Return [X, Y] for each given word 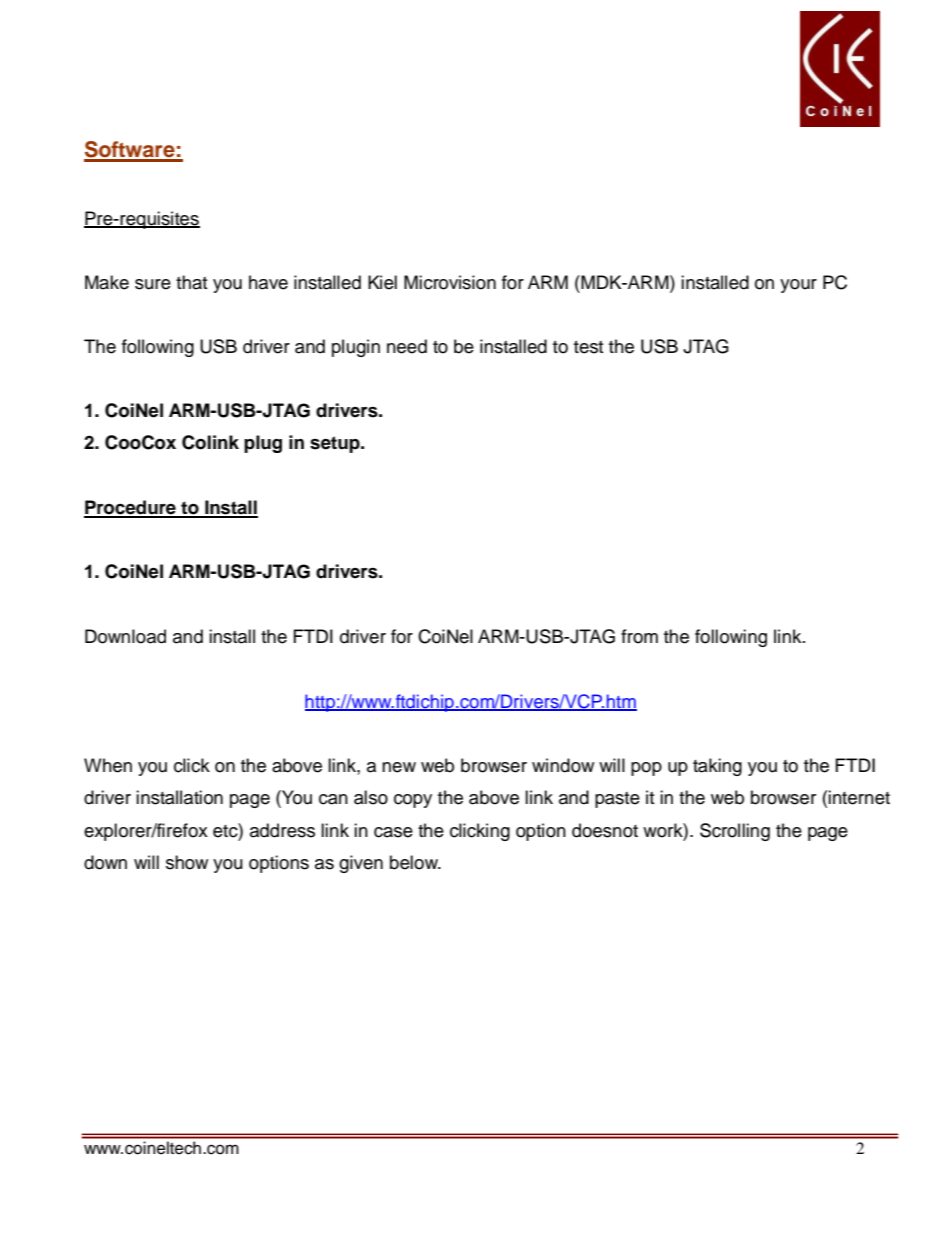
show [187, 862]
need [407, 346]
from [639, 636]
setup [336, 444]
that [191, 282]
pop [646, 769]
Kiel [382, 282]
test [588, 347]
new [399, 767]
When [108, 765]
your [798, 286]
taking [717, 767]
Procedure [131, 508]
